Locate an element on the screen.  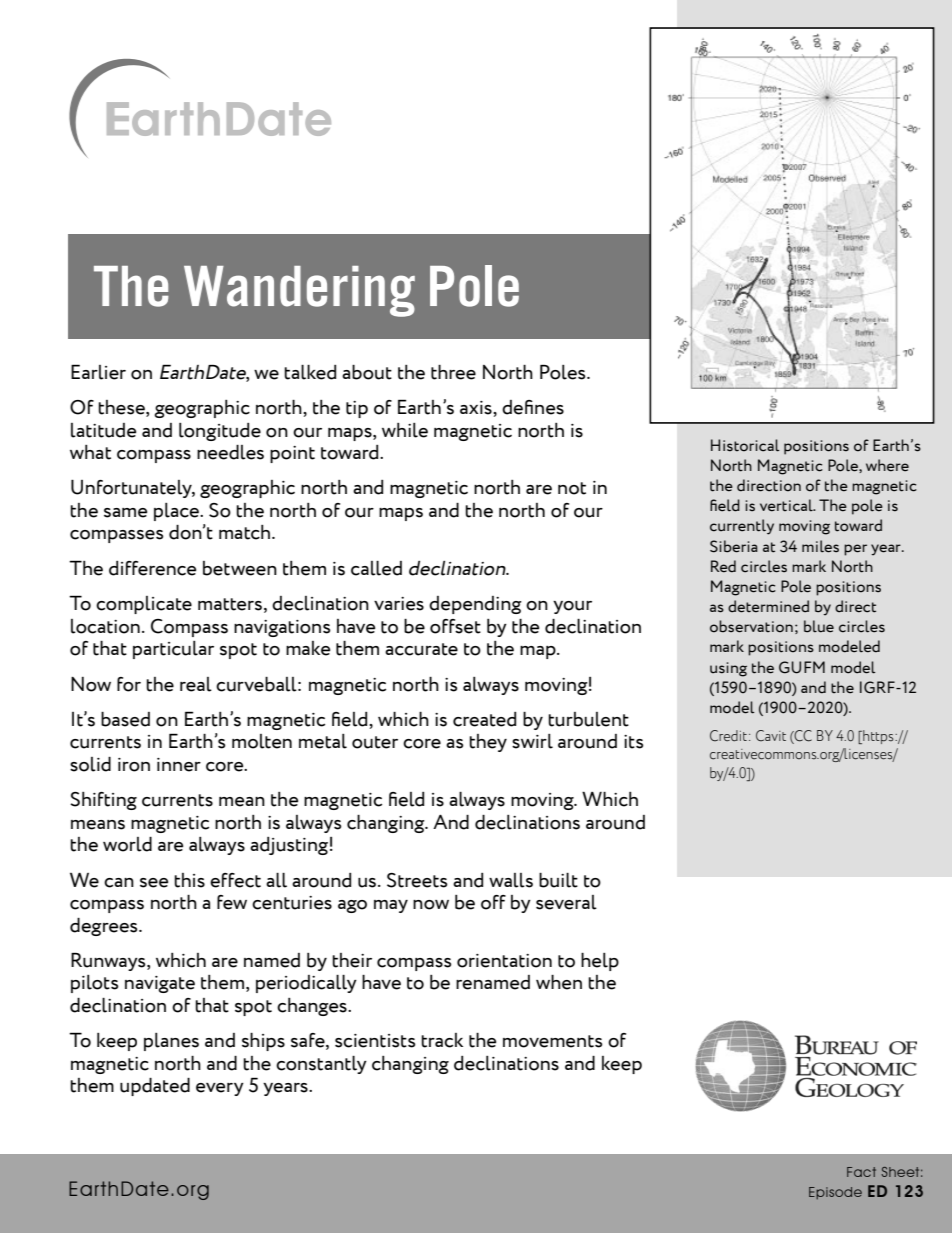
track is located at coordinates (442, 1040).
